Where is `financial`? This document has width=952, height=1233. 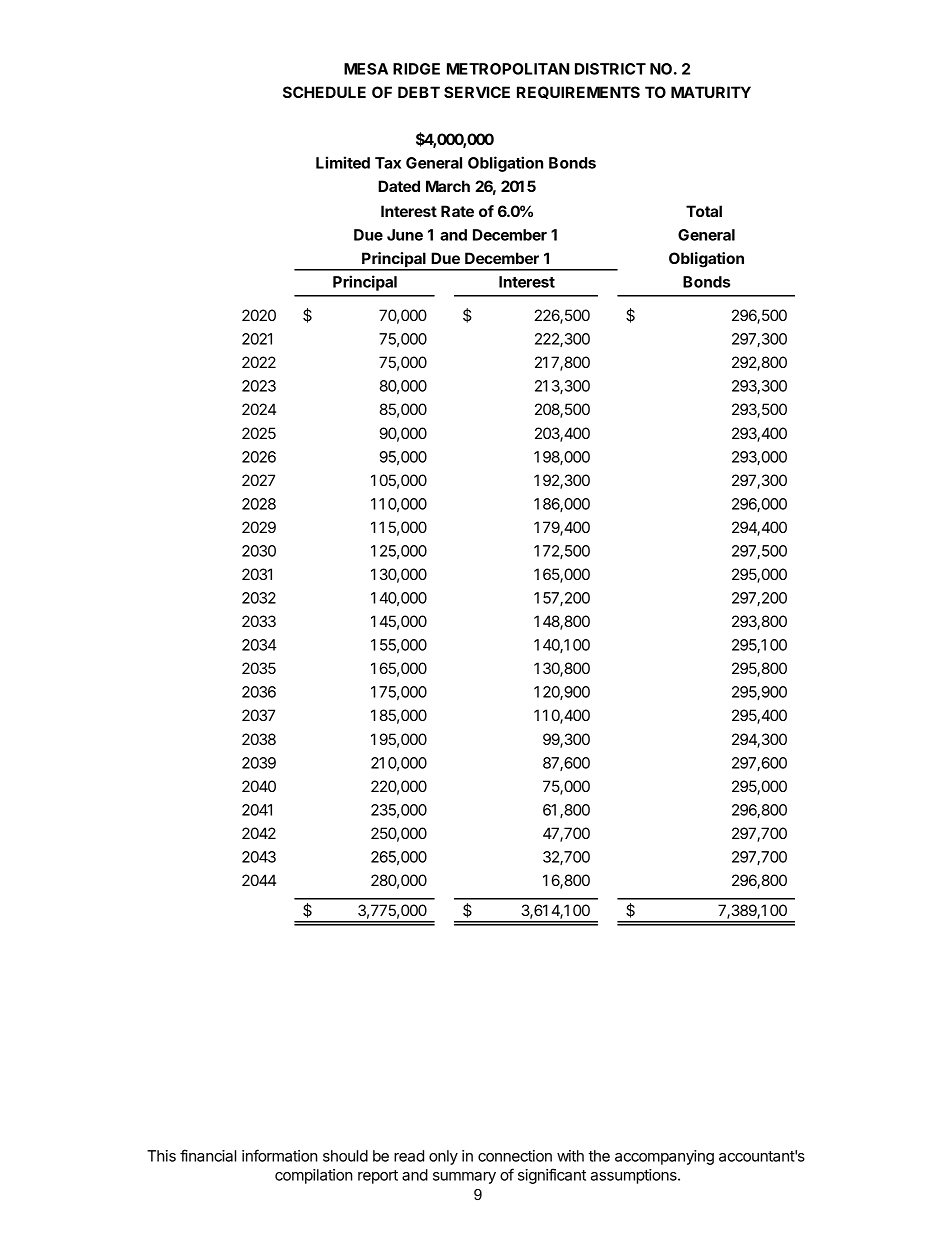 financial is located at coordinates (208, 1155).
